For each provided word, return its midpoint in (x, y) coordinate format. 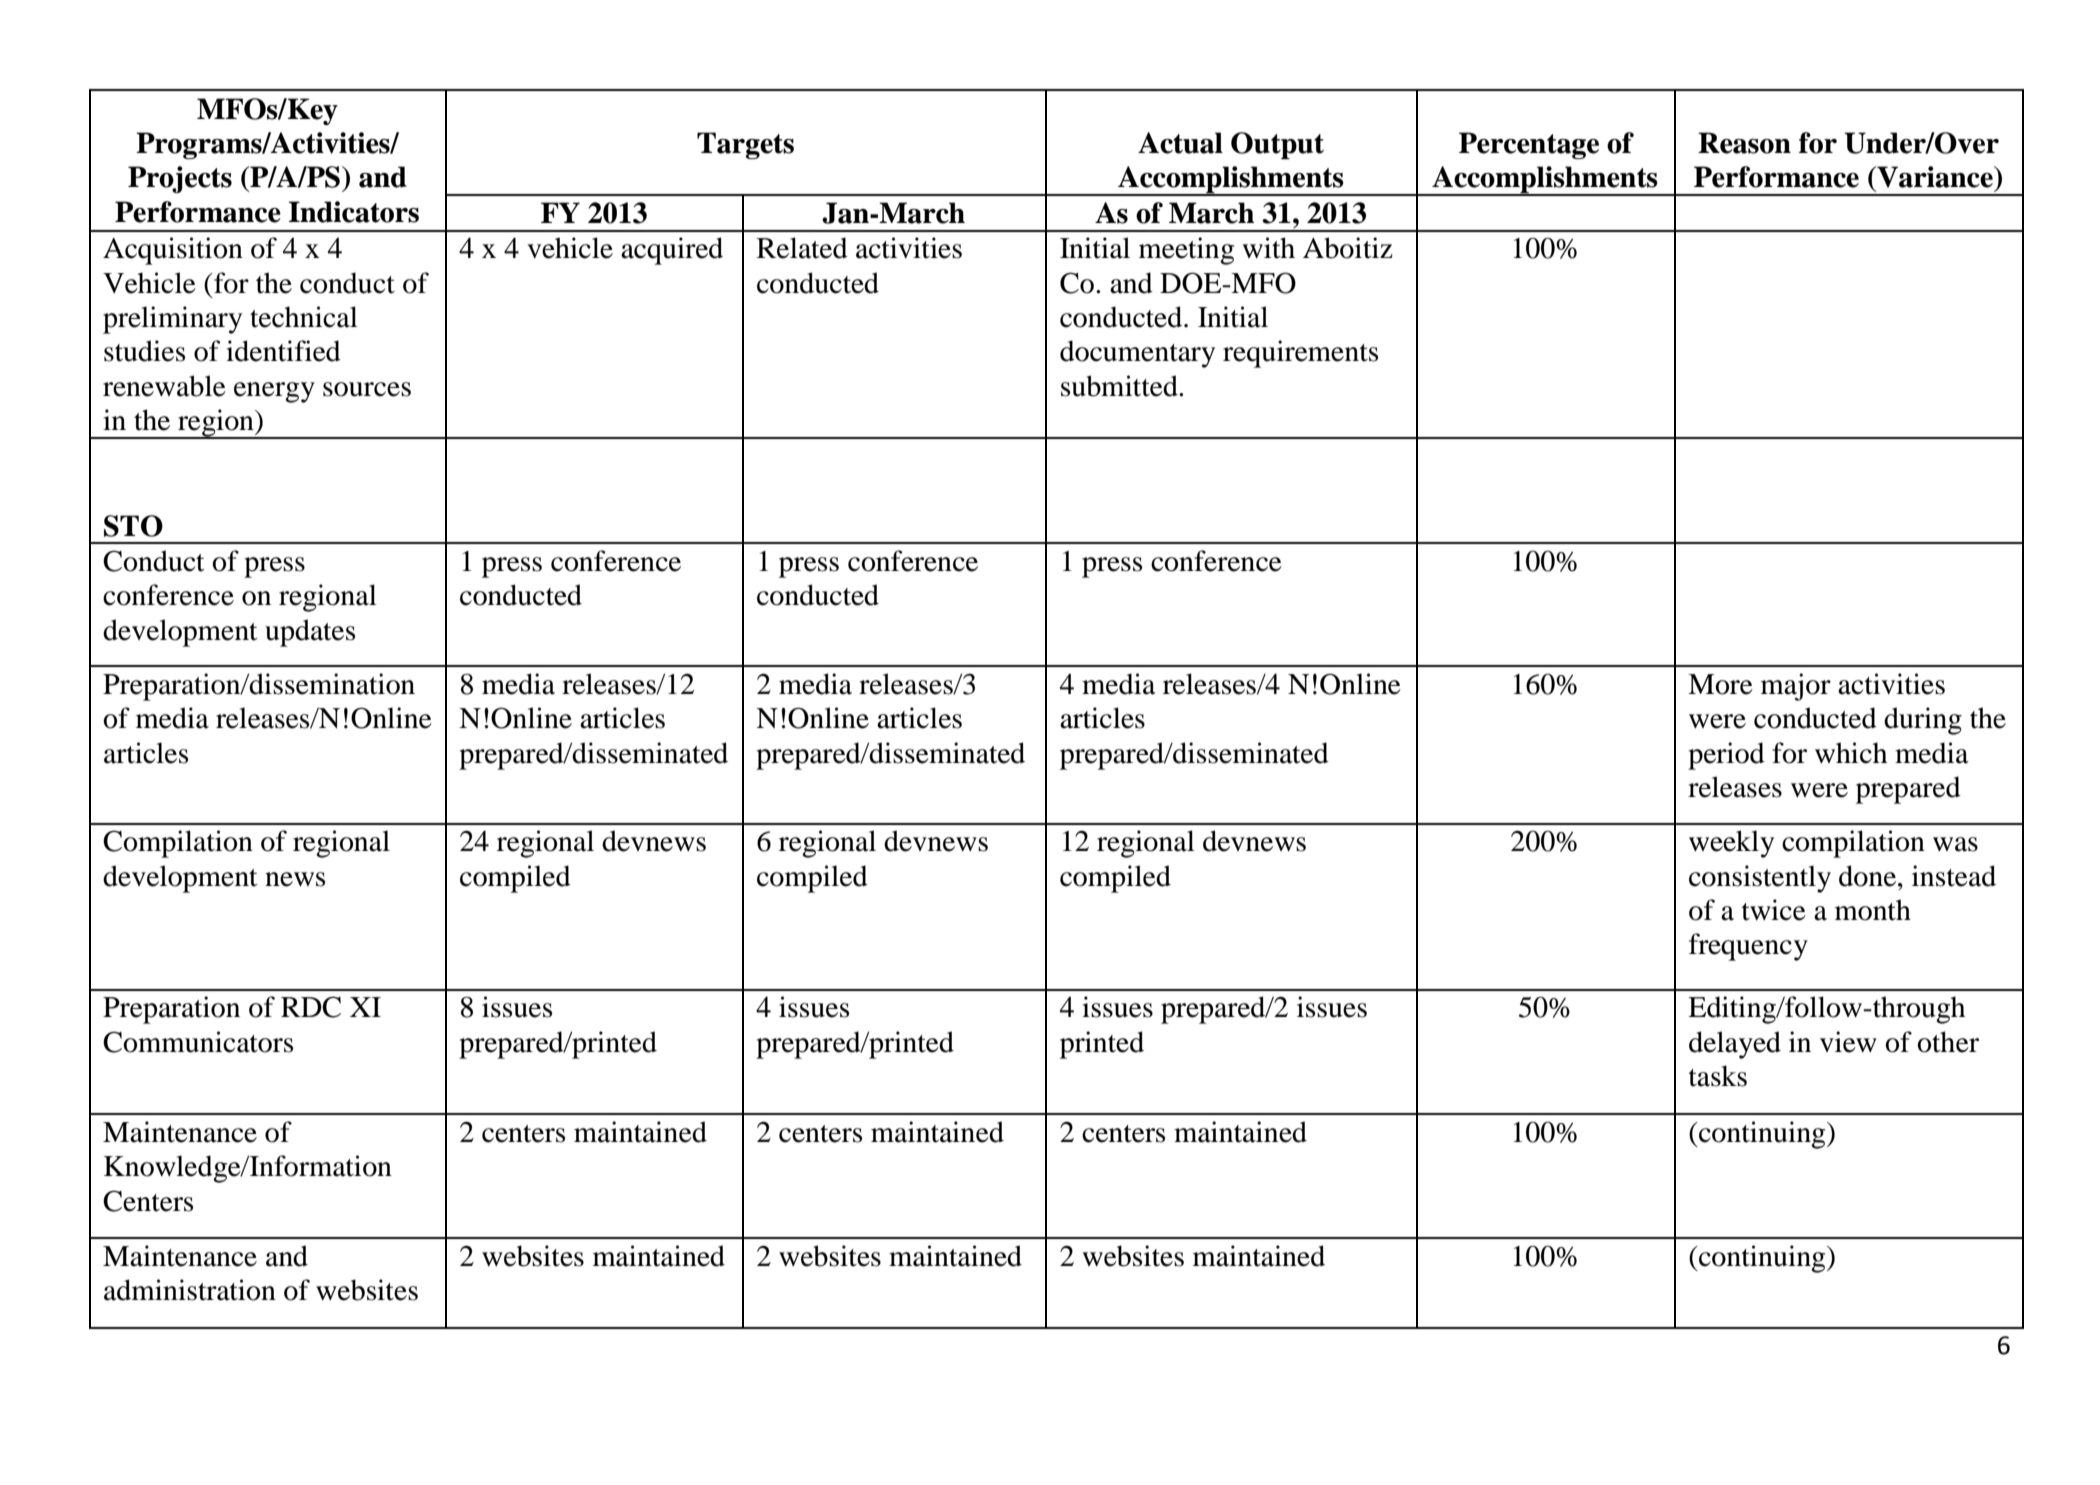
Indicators (353, 212)
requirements (1300, 354)
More (1720, 684)
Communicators (198, 1042)
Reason (1744, 143)
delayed (1735, 1045)
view (1848, 1042)
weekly (1731, 844)
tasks (1718, 1076)
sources (367, 389)
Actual (1180, 143)
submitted (1120, 386)
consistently (1760, 879)
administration (190, 1290)
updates (310, 633)
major (1796, 687)
